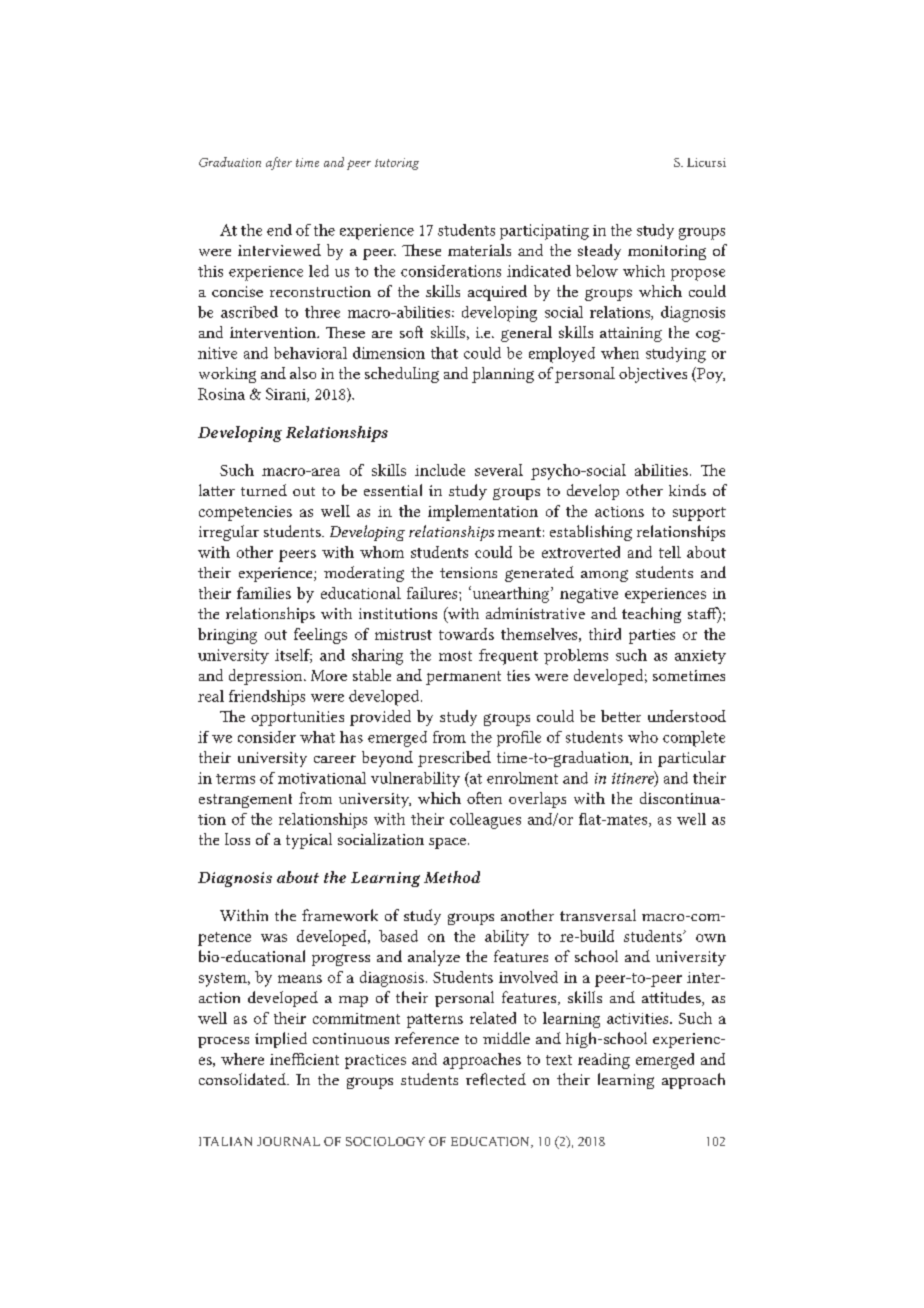 This screenshot has width=924, height=1308. What do you see at coordinates (288, 1141) in the screenshot?
I see `JOURNAL` at bounding box center [288, 1141].
